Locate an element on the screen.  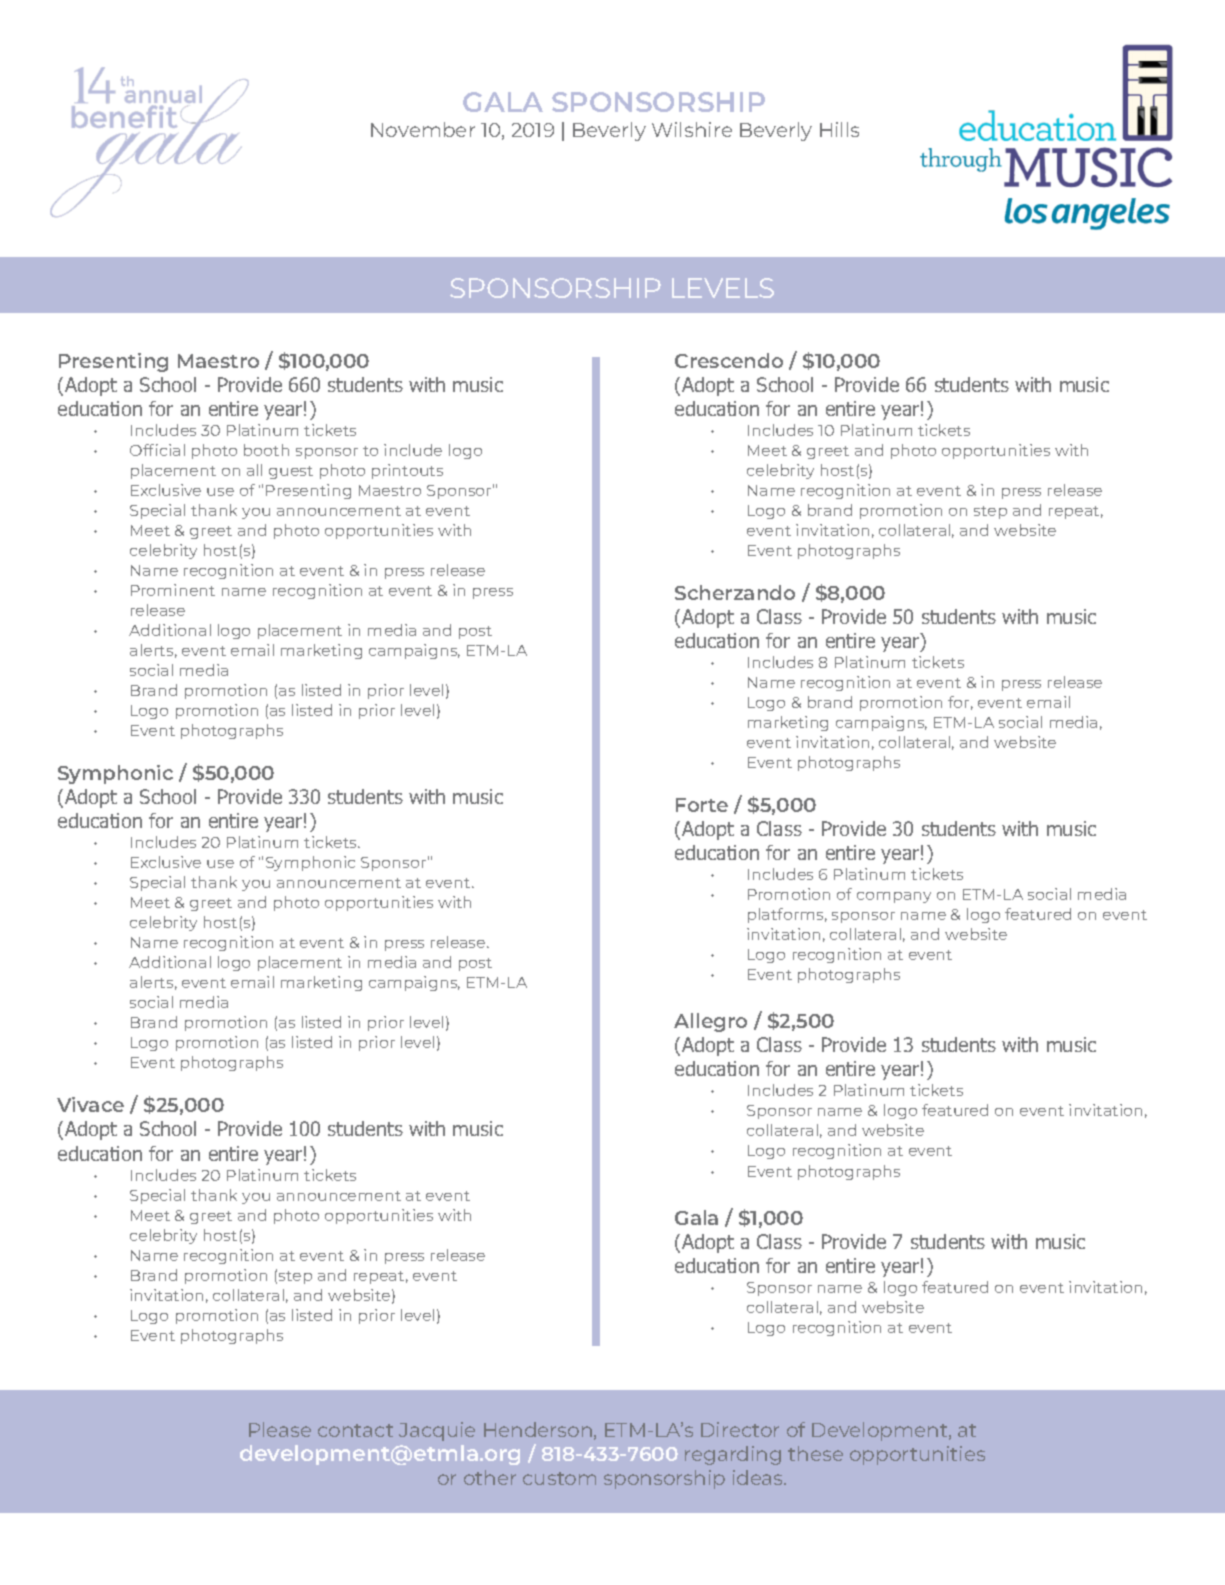
Hills is located at coordinates (839, 129).
